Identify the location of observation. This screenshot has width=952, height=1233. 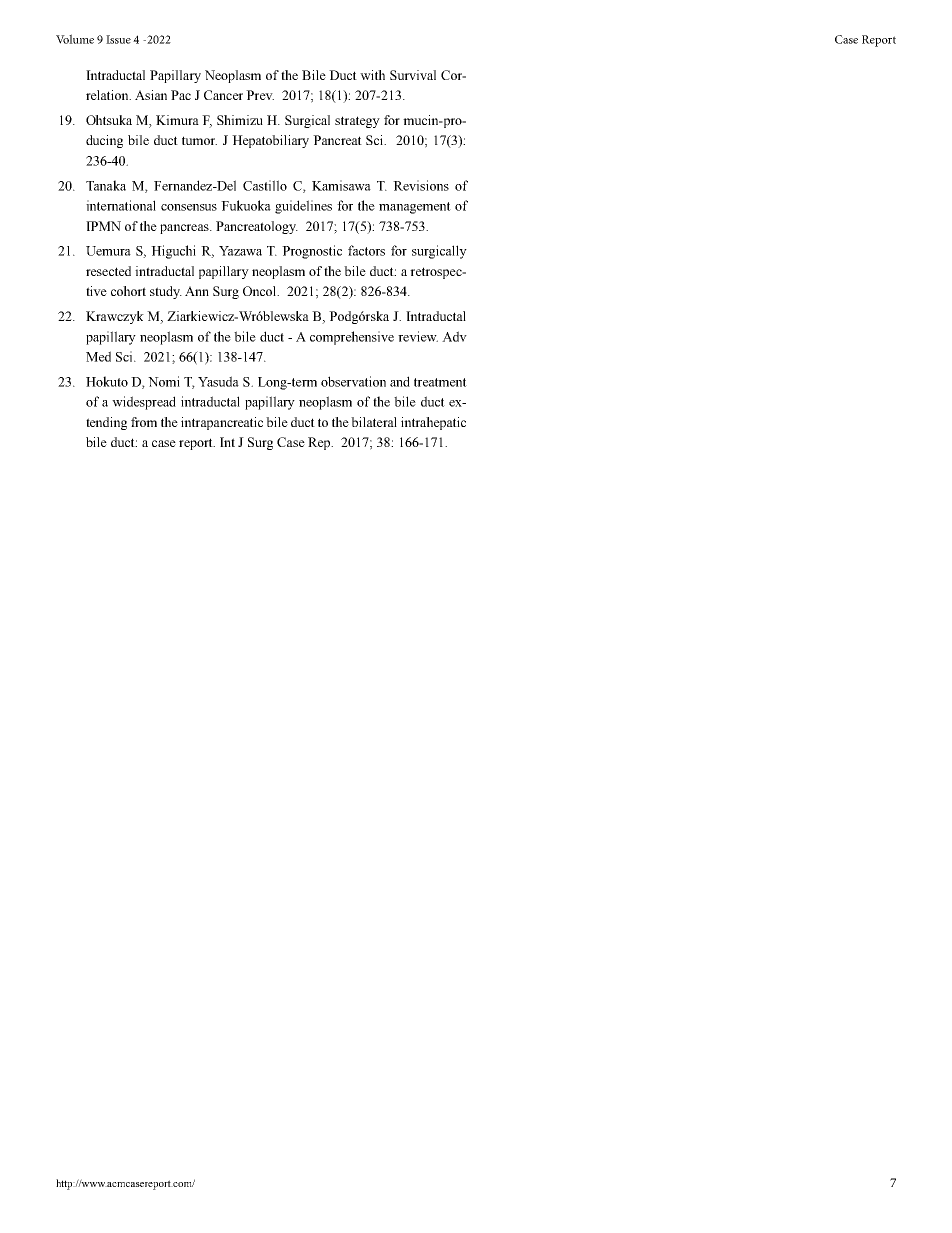
(353, 381).
